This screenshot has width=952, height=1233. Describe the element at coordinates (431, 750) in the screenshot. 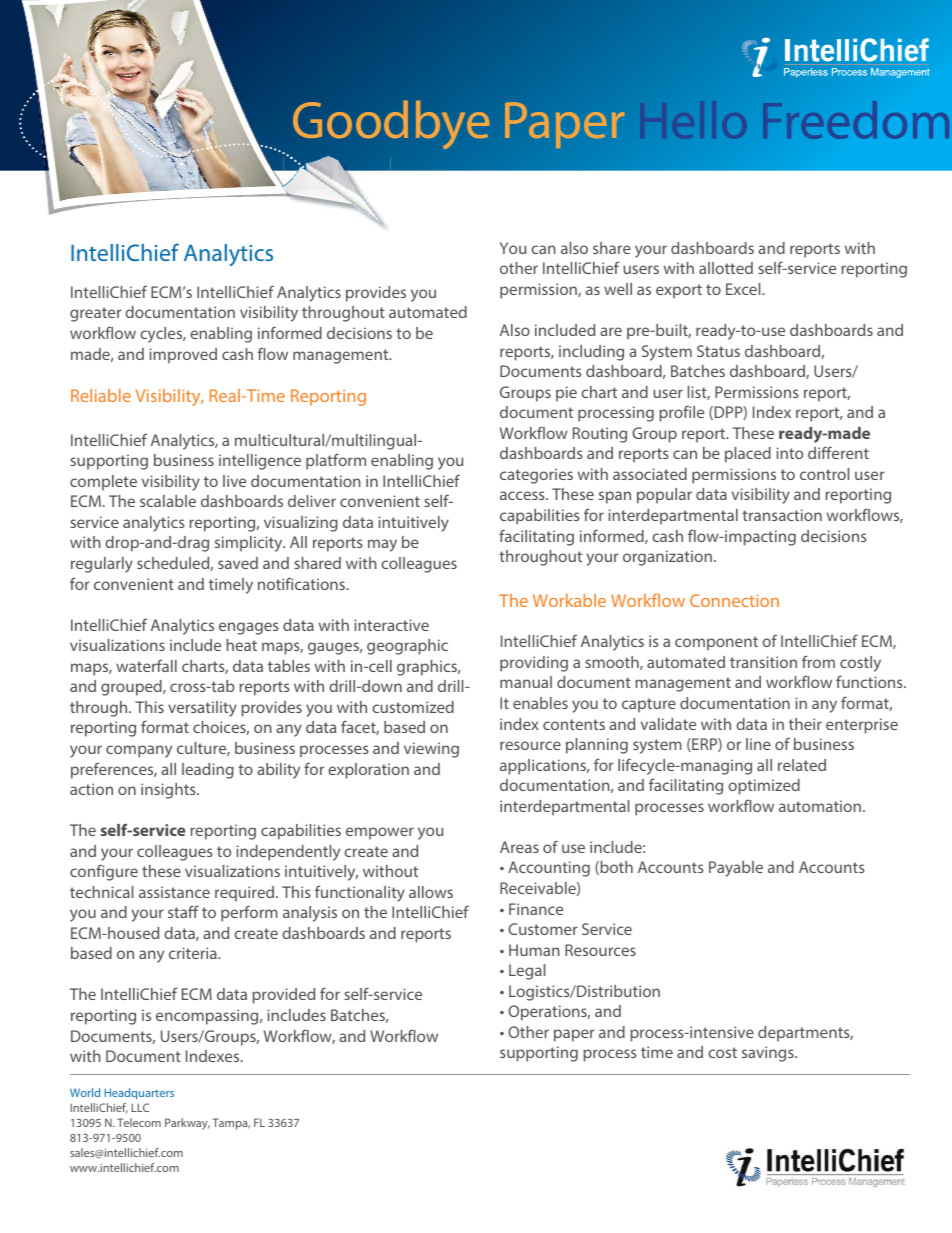

I see `viewing` at that location.
